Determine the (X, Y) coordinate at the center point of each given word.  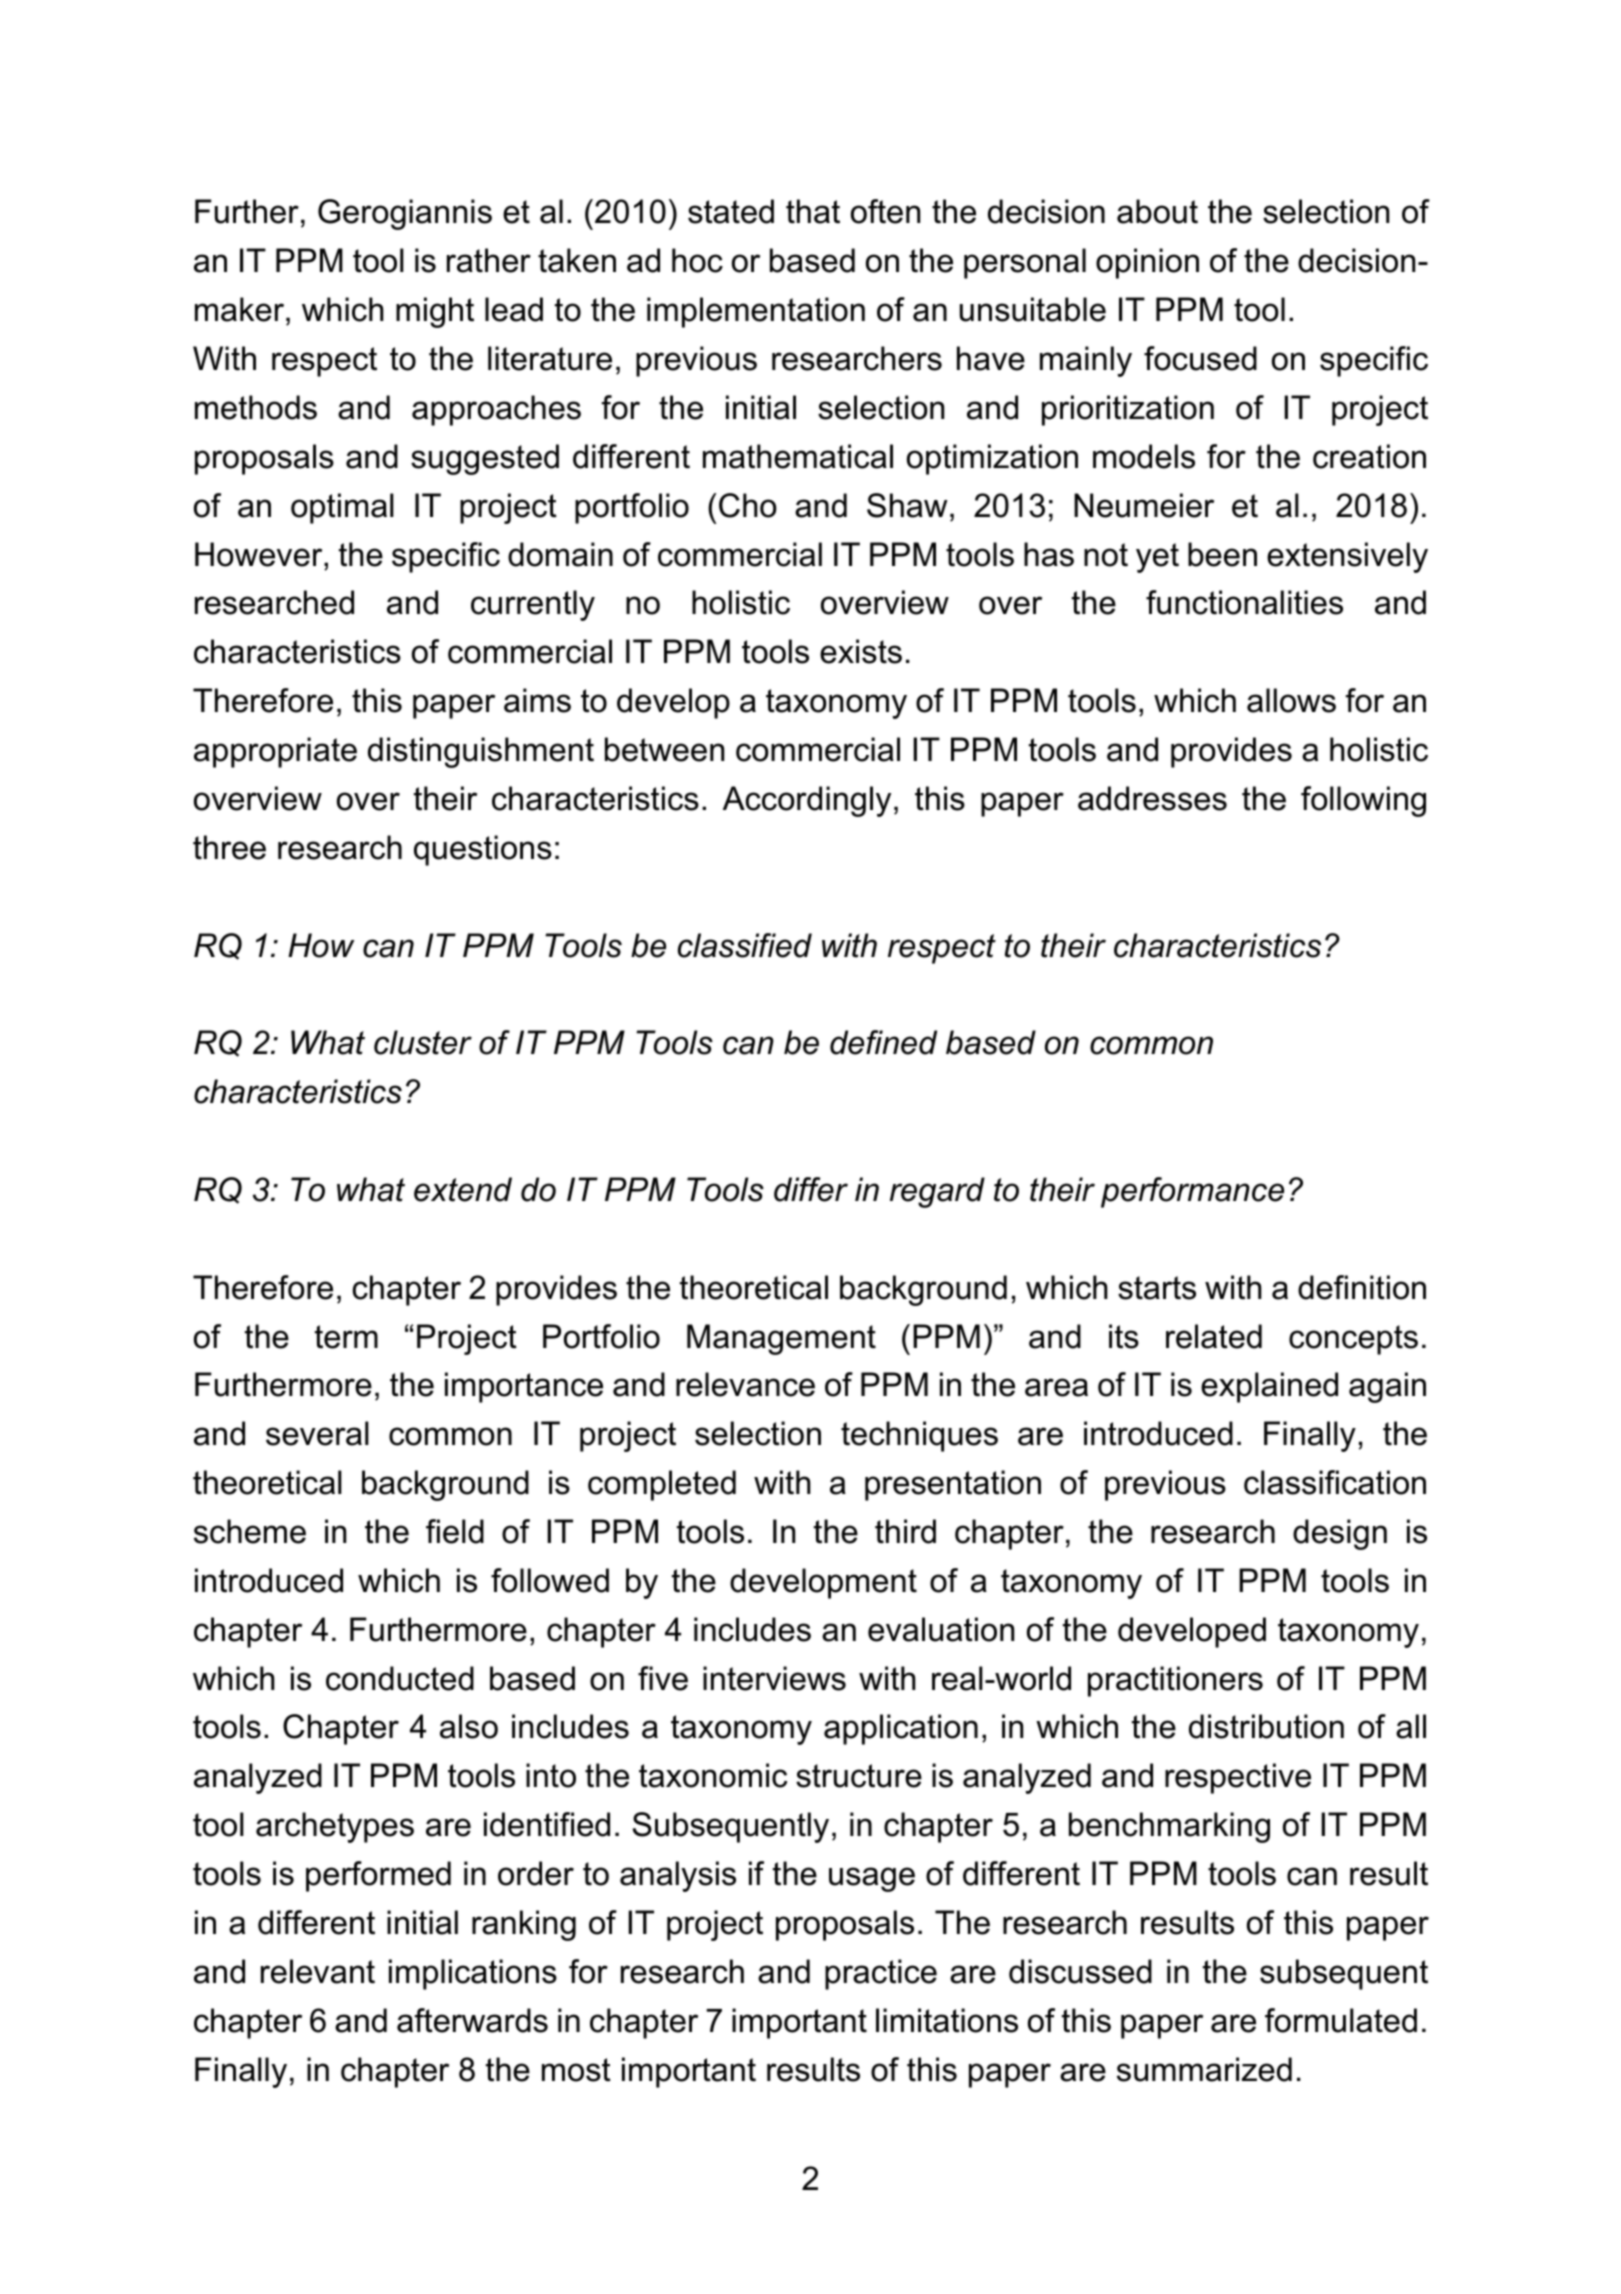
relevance (745, 1384)
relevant (318, 1971)
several (317, 1433)
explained (1269, 1387)
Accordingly (807, 801)
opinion (1147, 263)
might (435, 312)
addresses (1152, 798)
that (813, 211)
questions (483, 850)
